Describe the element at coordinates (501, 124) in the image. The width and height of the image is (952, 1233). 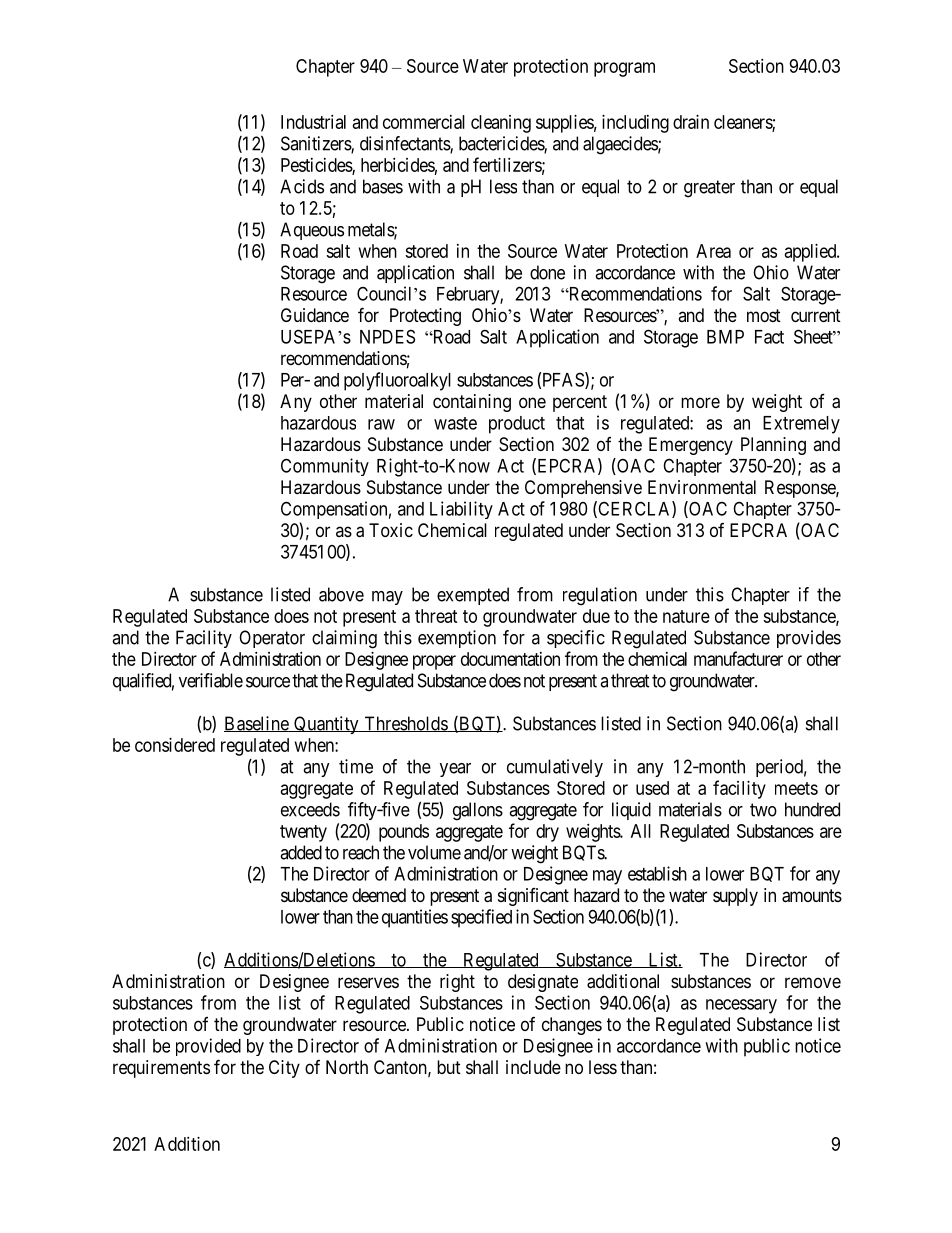
I see `cleaning` at that location.
